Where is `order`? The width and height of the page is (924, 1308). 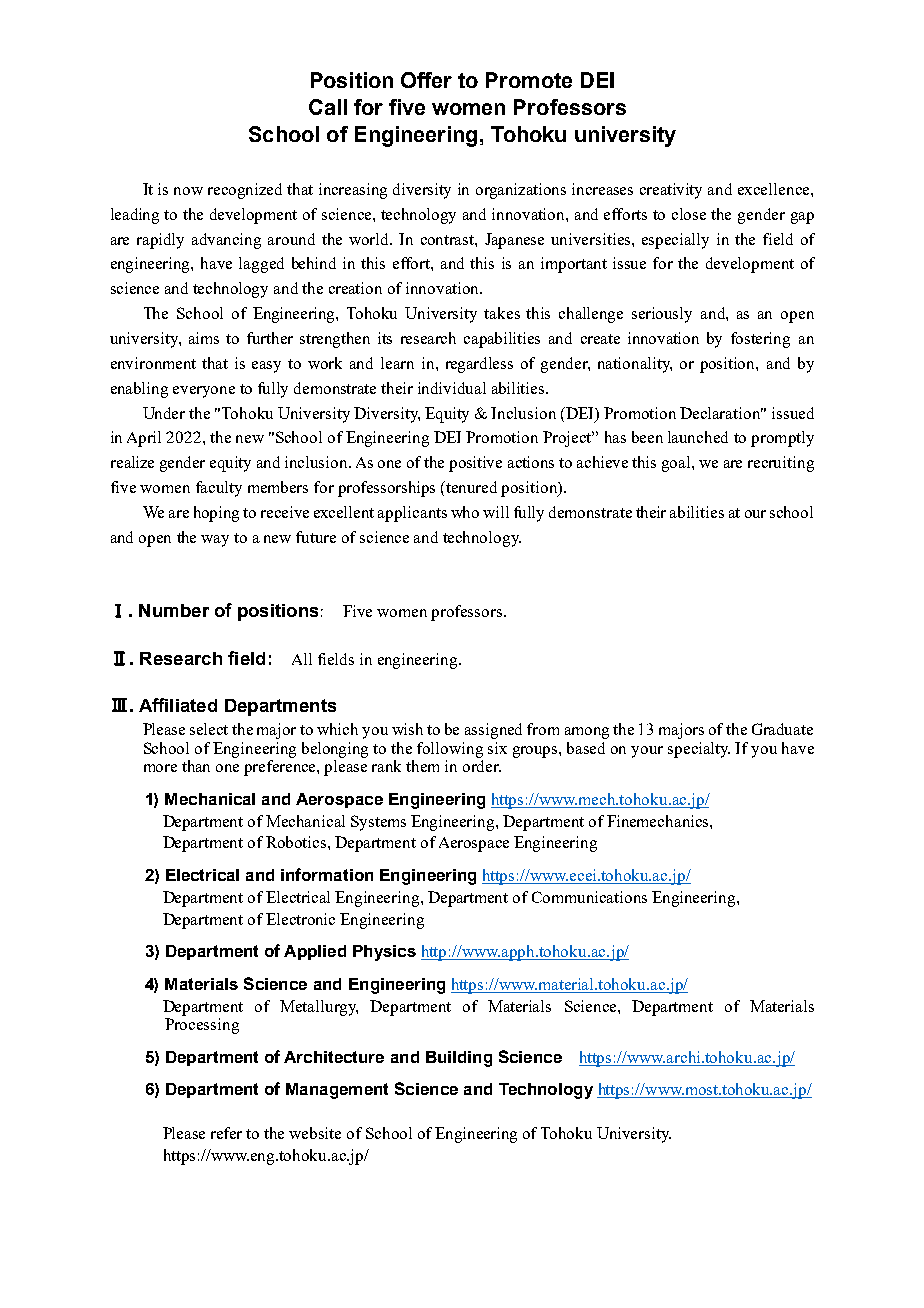
order is located at coordinates (482, 766).
